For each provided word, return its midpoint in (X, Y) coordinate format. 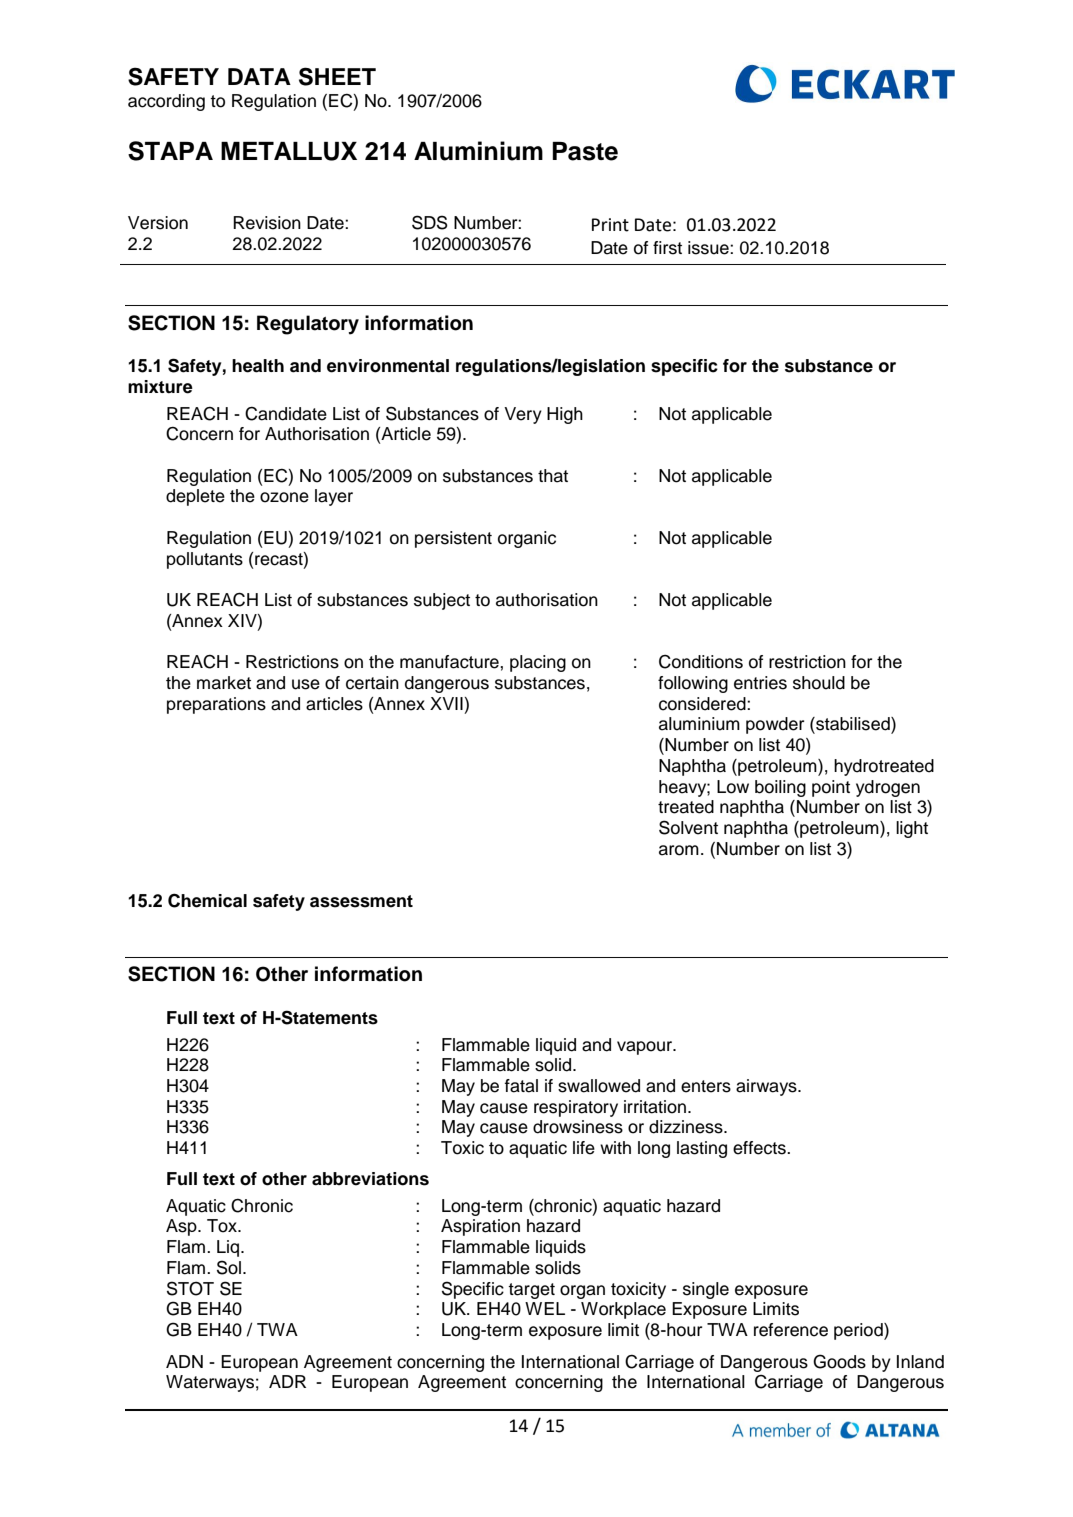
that (553, 476)
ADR (287, 1381)
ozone (284, 497)
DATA (259, 76)
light (912, 829)
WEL (545, 1308)
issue (709, 248)
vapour (646, 1048)
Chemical (207, 900)
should (819, 683)
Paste (585, 151)
